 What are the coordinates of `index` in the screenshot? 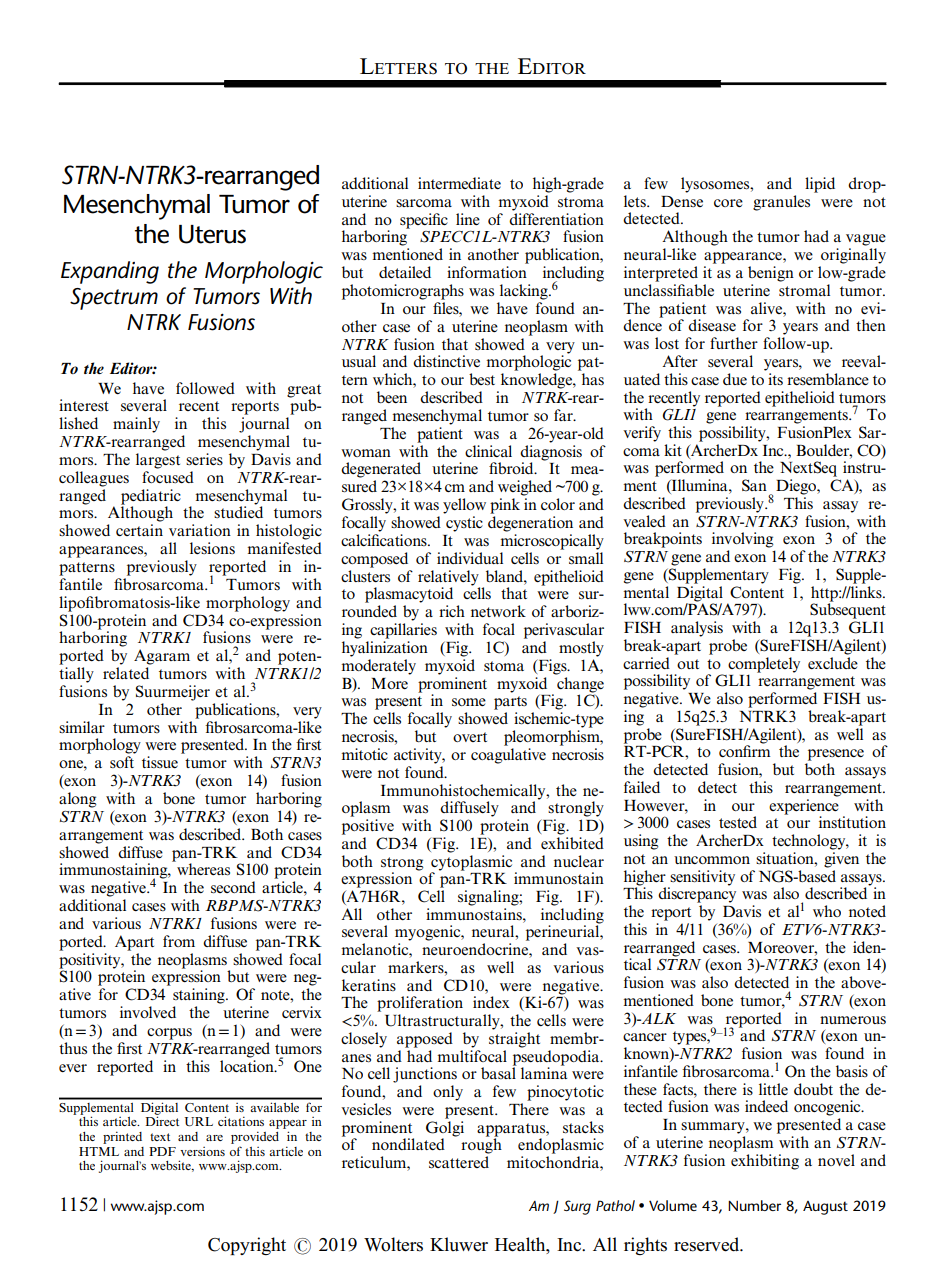 It's located at (491, 1002).
